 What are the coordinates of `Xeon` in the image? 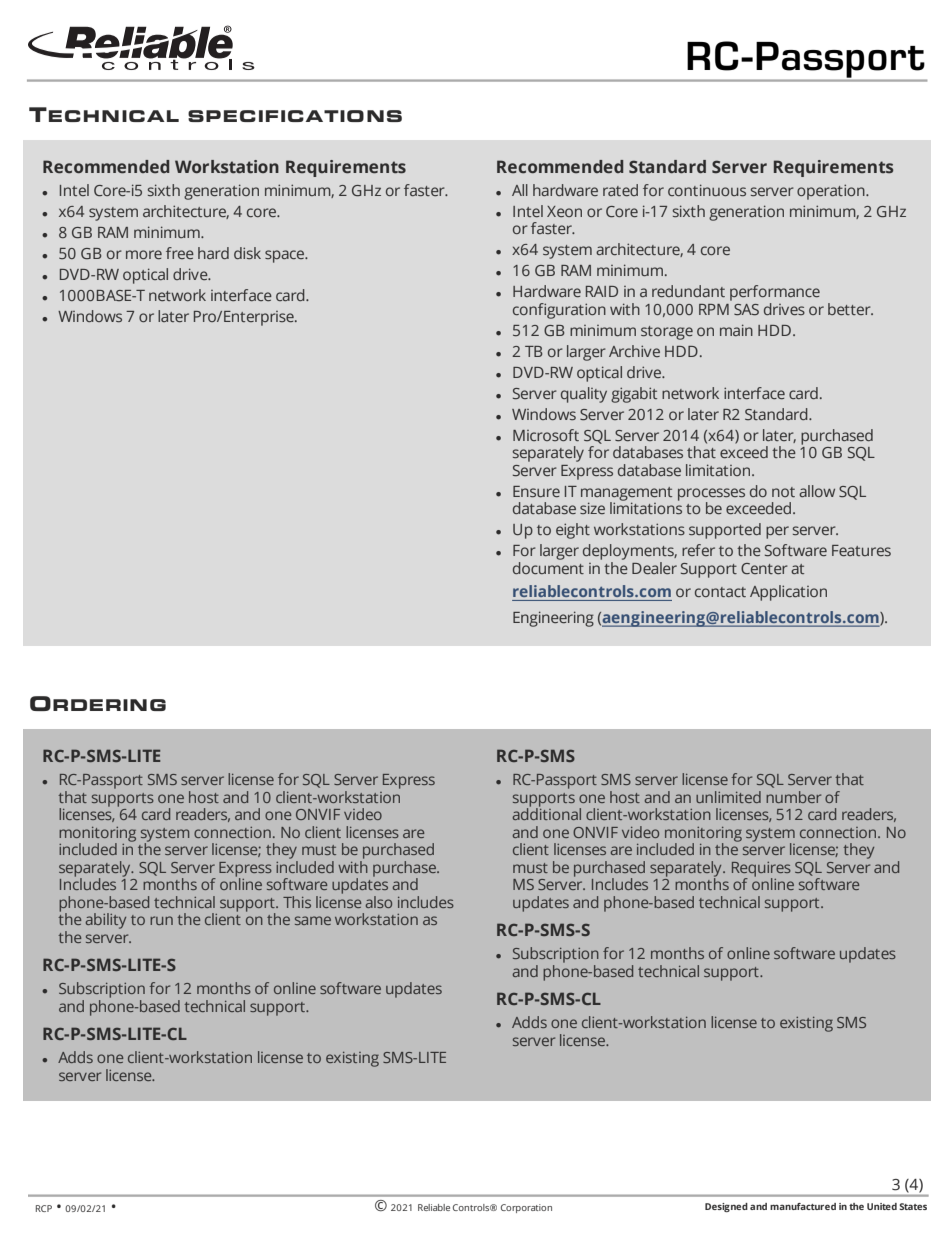 It's located at (564, 211).
